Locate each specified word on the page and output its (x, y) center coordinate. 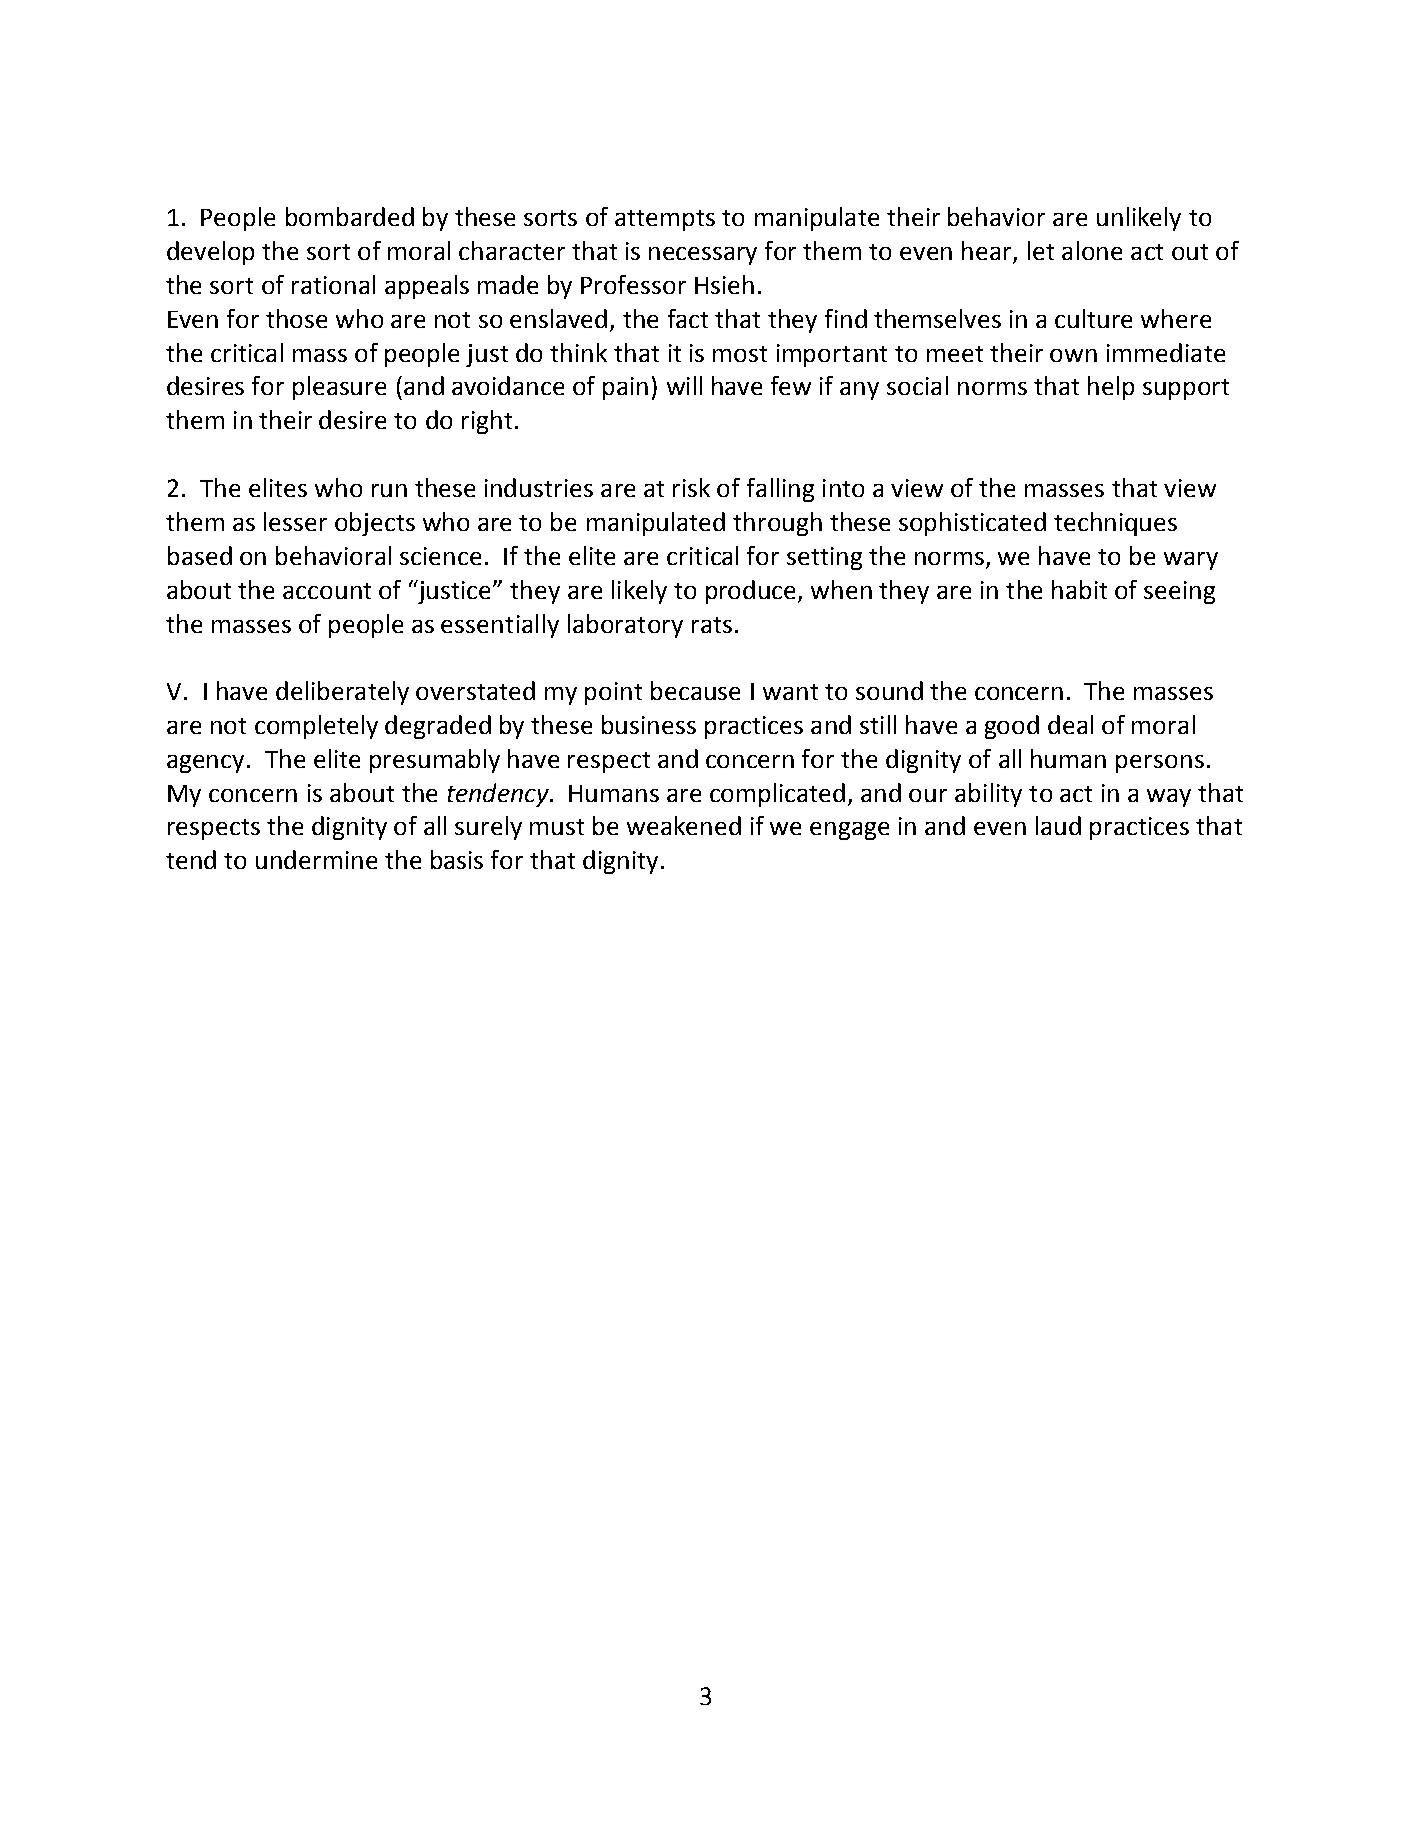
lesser (295, 521)
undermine (316, 859)
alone (1092, 250)
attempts (665, 220)
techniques (1115, 524)
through (777, 524)
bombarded (350, 216)
